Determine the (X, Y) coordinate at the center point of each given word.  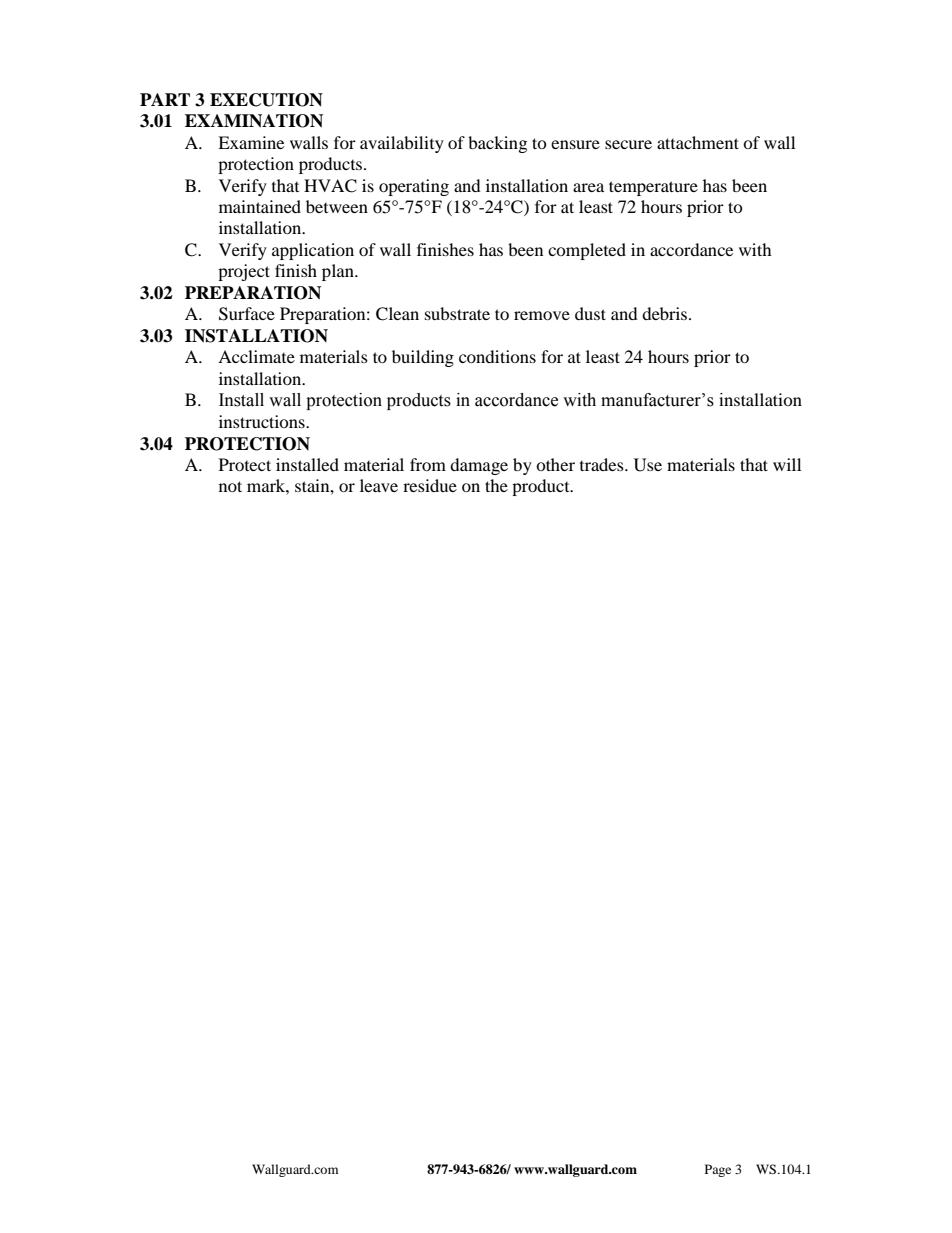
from (428, 464)
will (787, 464)
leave (379, 485)
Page (718, 1170)
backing (497, 144)
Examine (251, 142)
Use (648, 465)
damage (479, 466)
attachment (698, 142)
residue (430, 485)
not (230, 486)
